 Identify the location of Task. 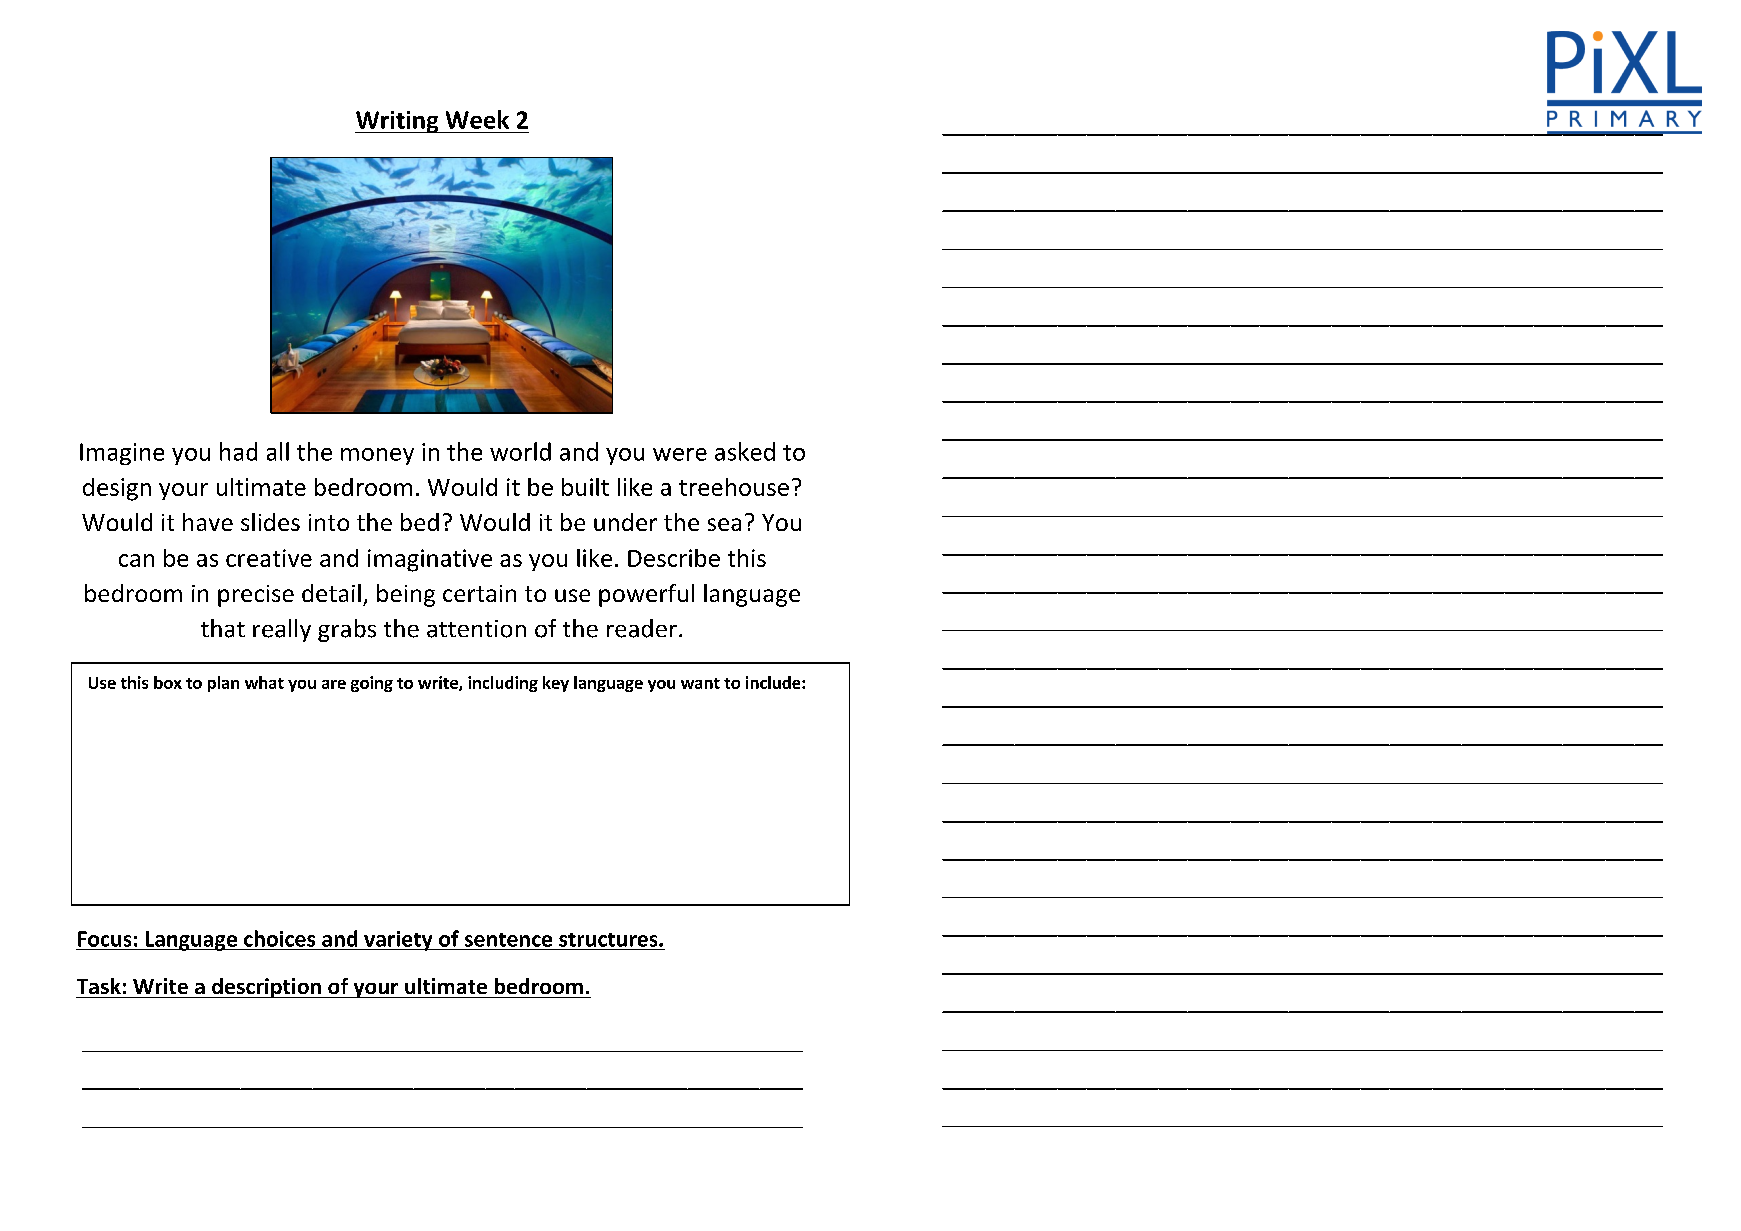
(99, 986).
